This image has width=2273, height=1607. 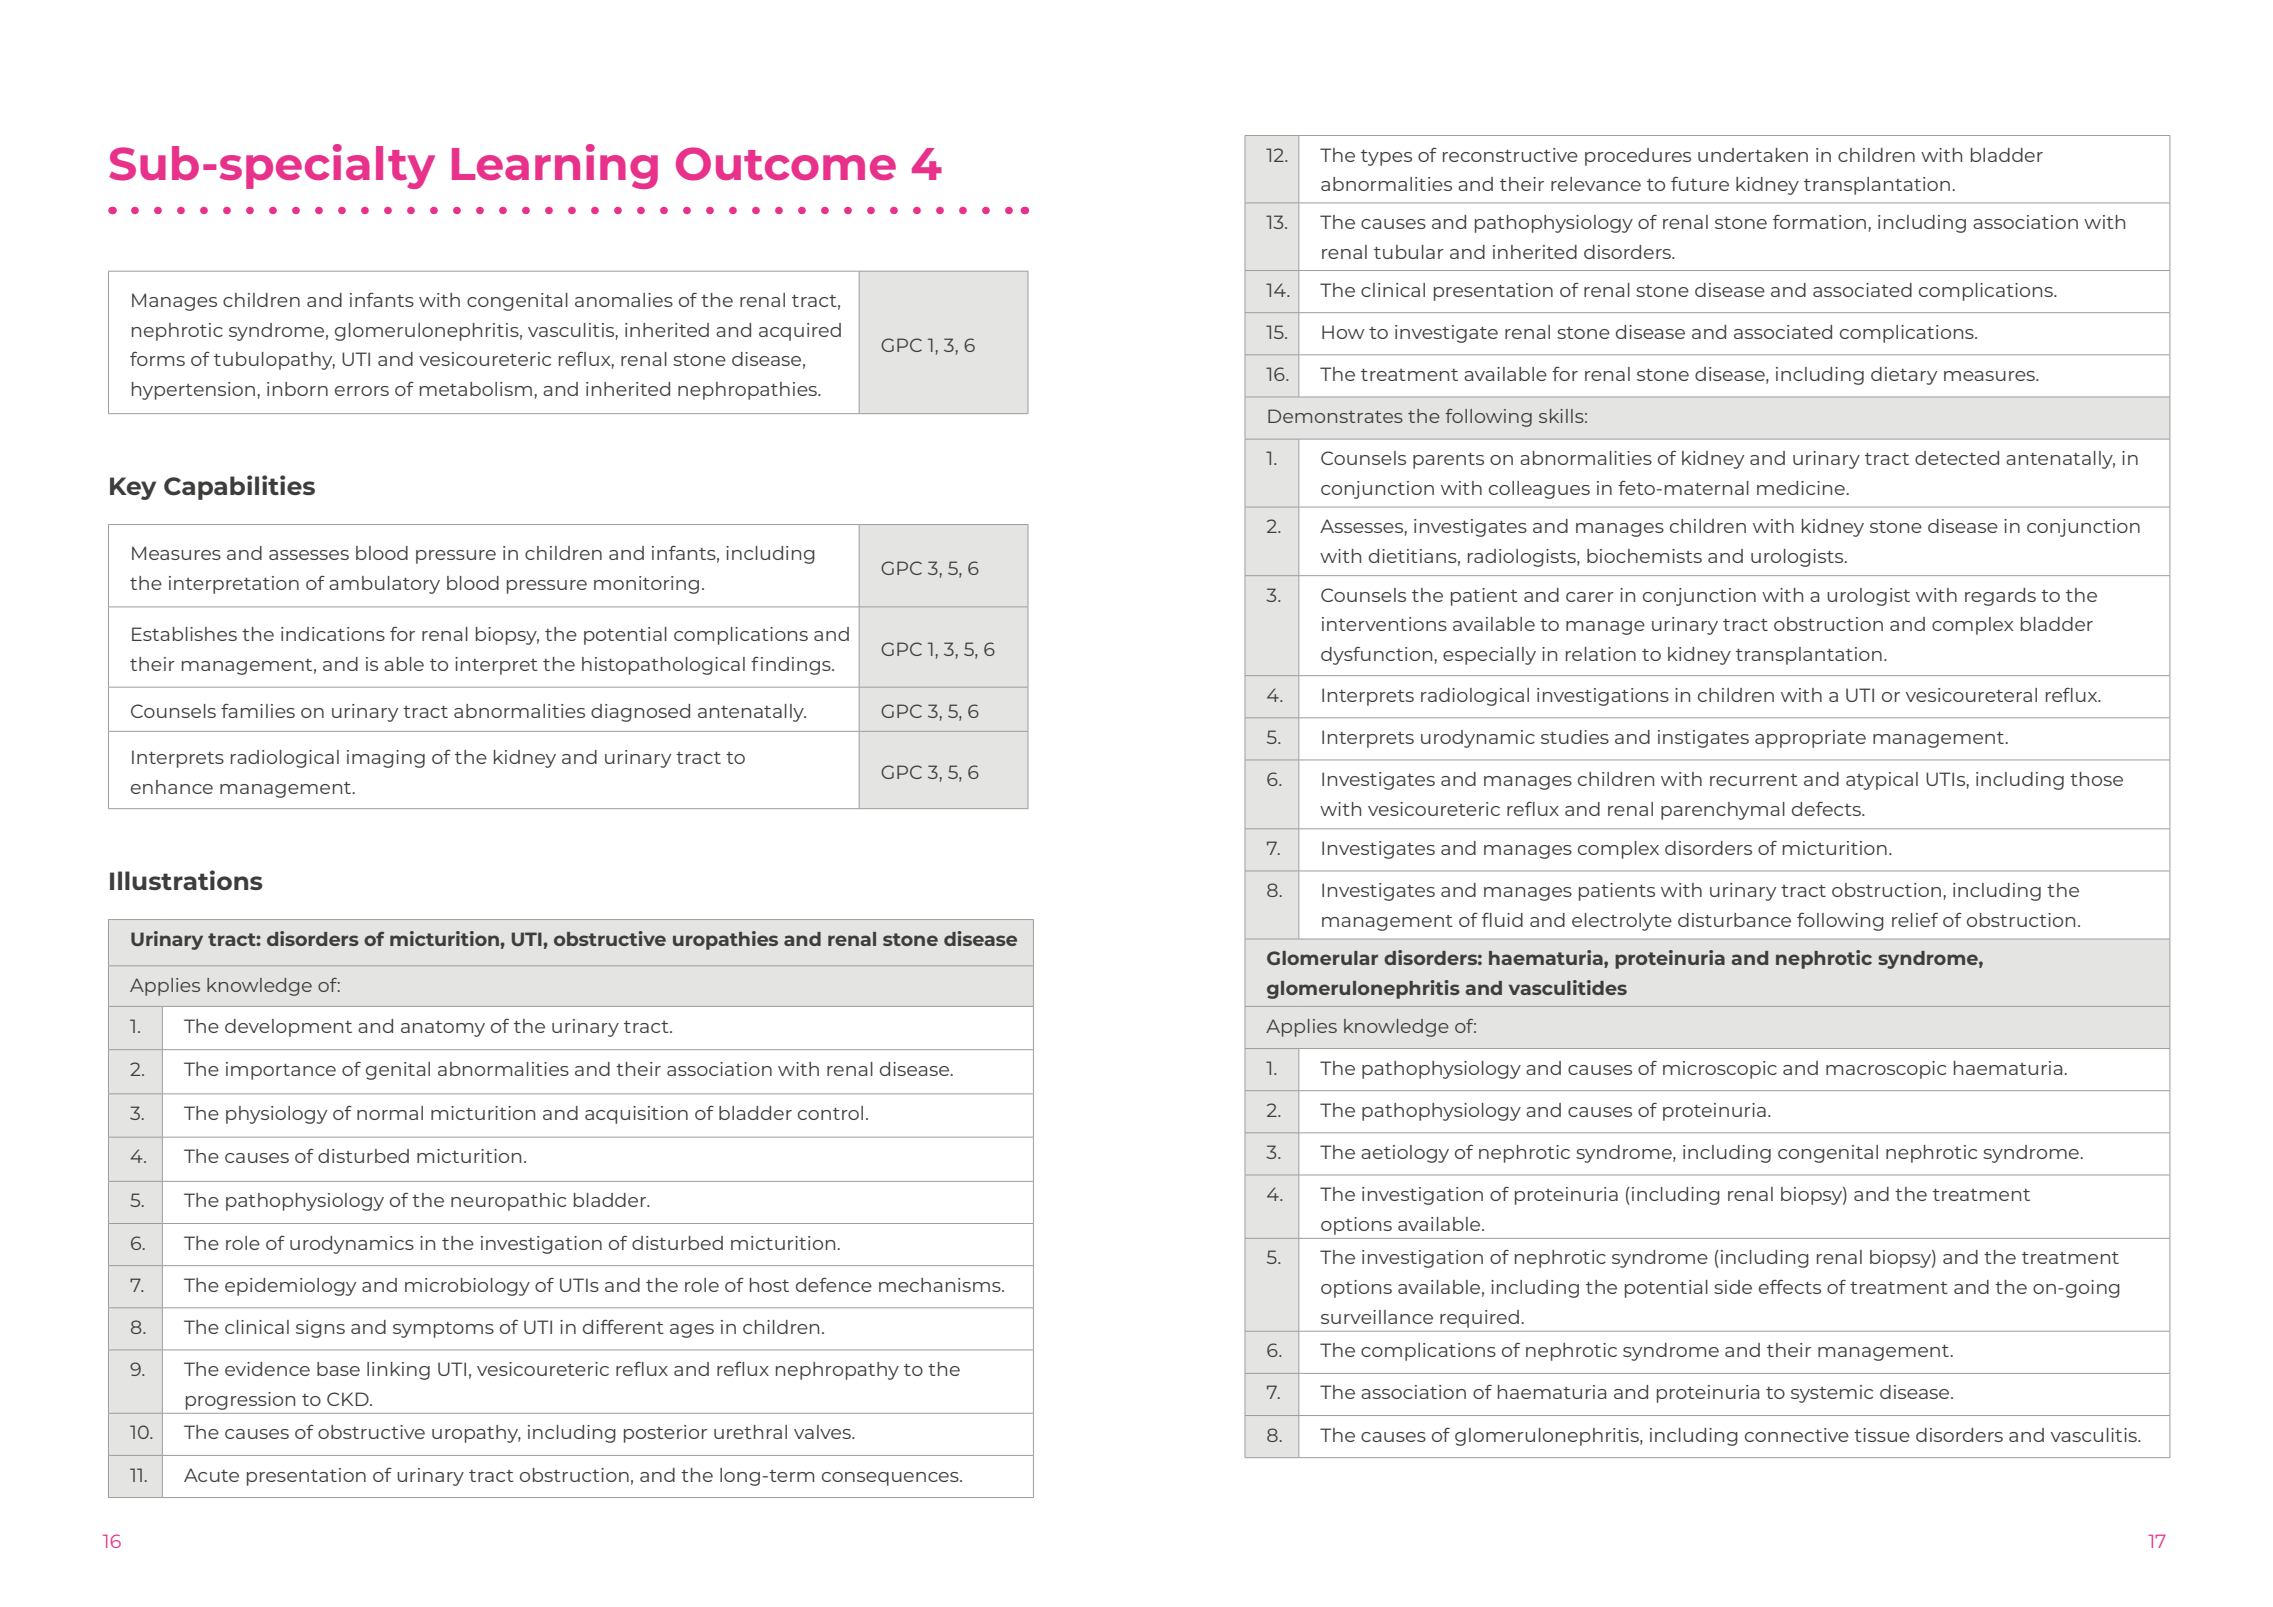 What do you see at coordinates (1322, 958) in the image?
I see `Glomerular` at bounding box center [1322, 958].
